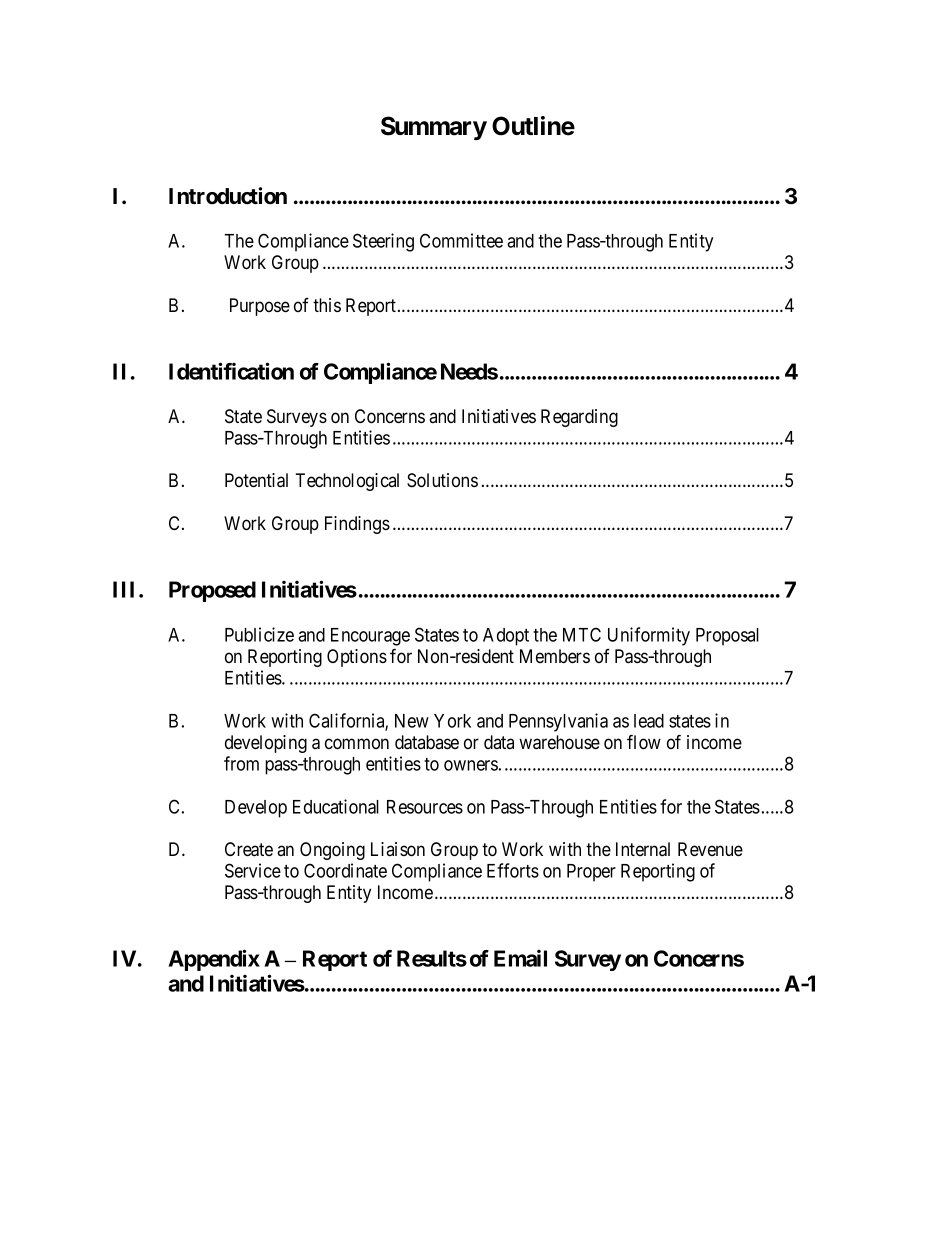 This screenshot has height=1233, width=952. Describe the element at coordinates (434, 128) in the screenshot. I see `Summary` at that location.
